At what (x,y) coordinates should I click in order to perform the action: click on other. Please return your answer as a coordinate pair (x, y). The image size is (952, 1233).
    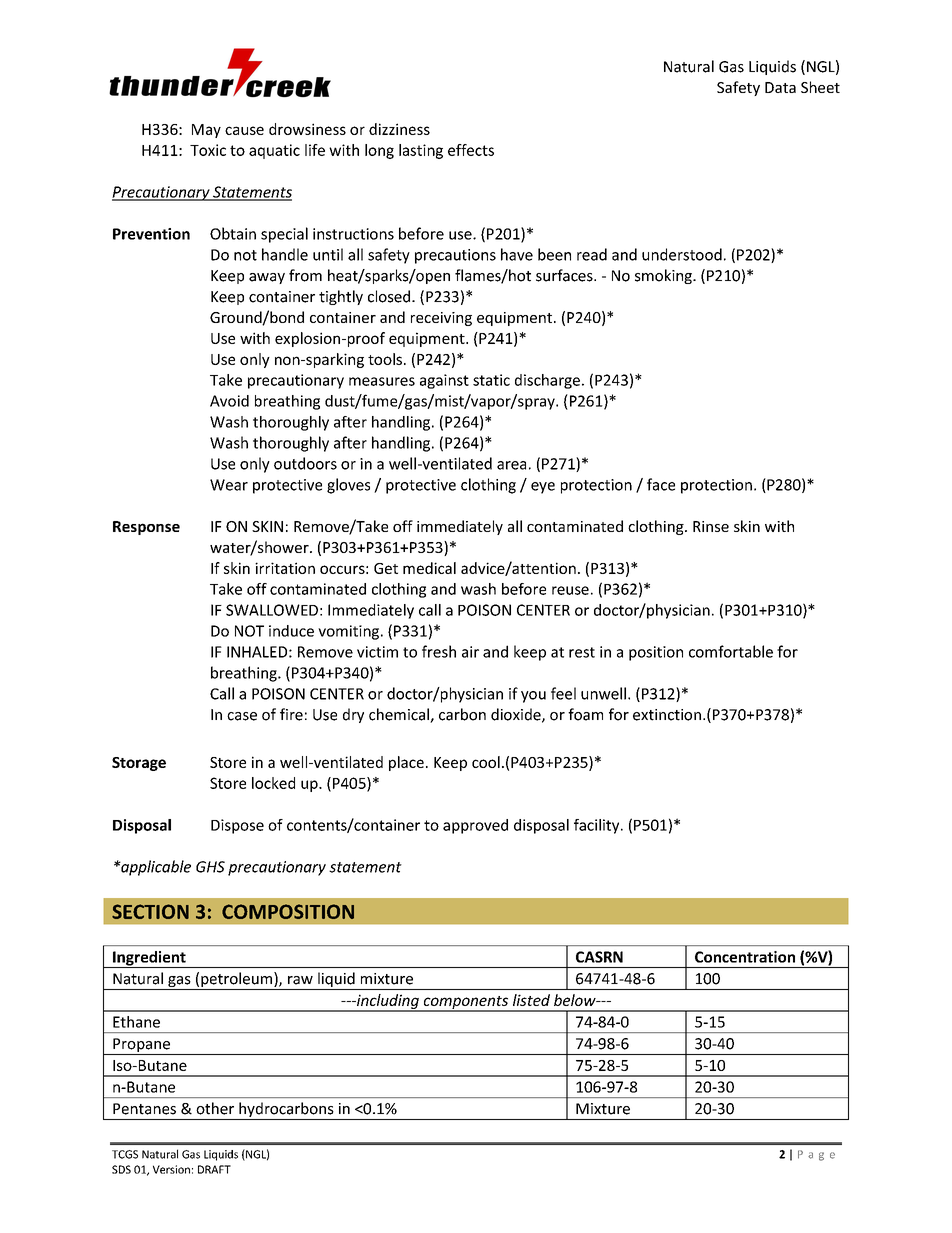
    Looking at the image, I should click on (215, 1108).
